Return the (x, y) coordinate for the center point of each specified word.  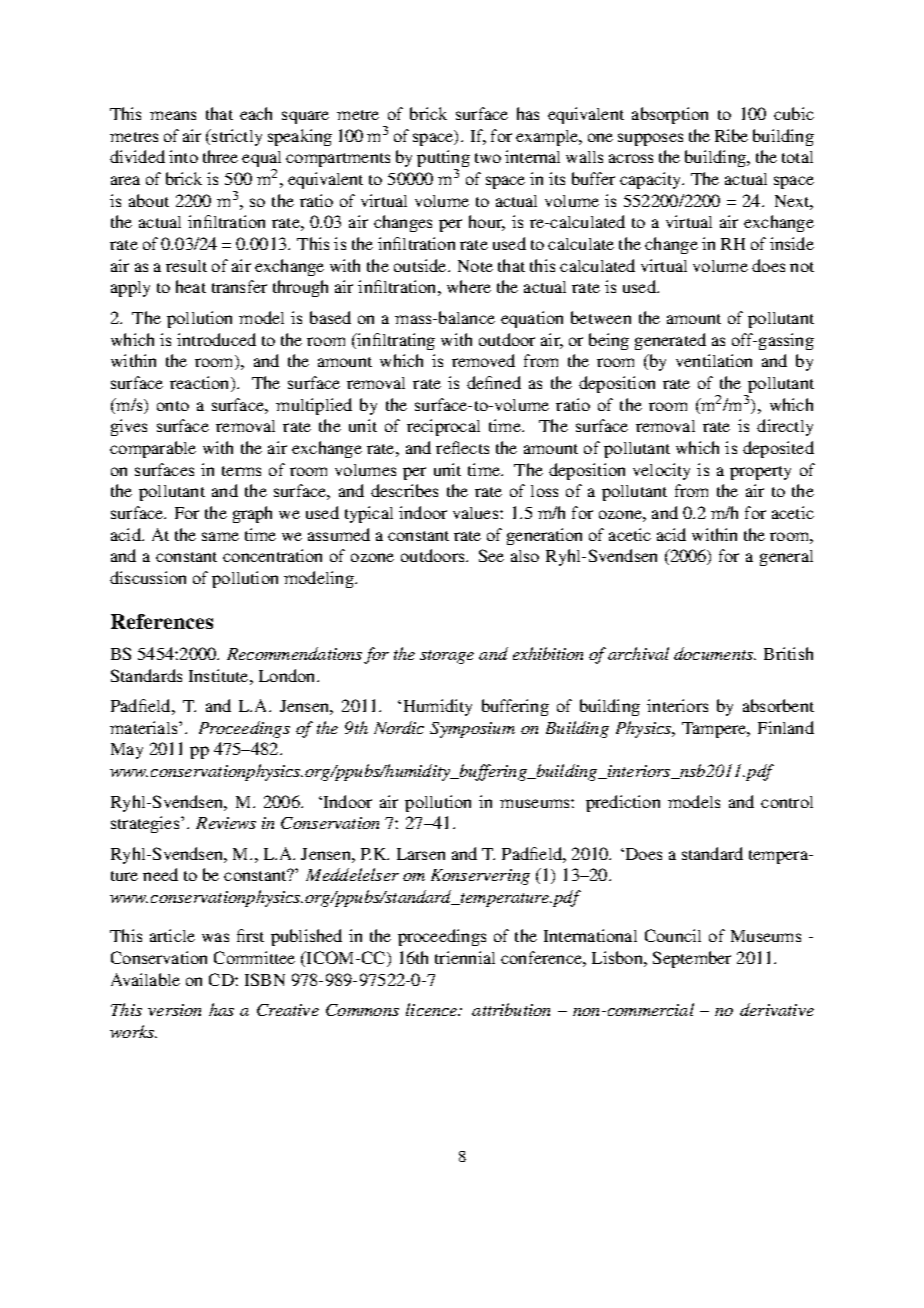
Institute (220, 675)
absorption (670, 115)
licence (433, 1009)
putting (443, 160)
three (220, 156)
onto (173, 406)
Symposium (472, 730)
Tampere (715, 730)
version (174, 1010)
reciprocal (443, 427)
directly (785, 427)
